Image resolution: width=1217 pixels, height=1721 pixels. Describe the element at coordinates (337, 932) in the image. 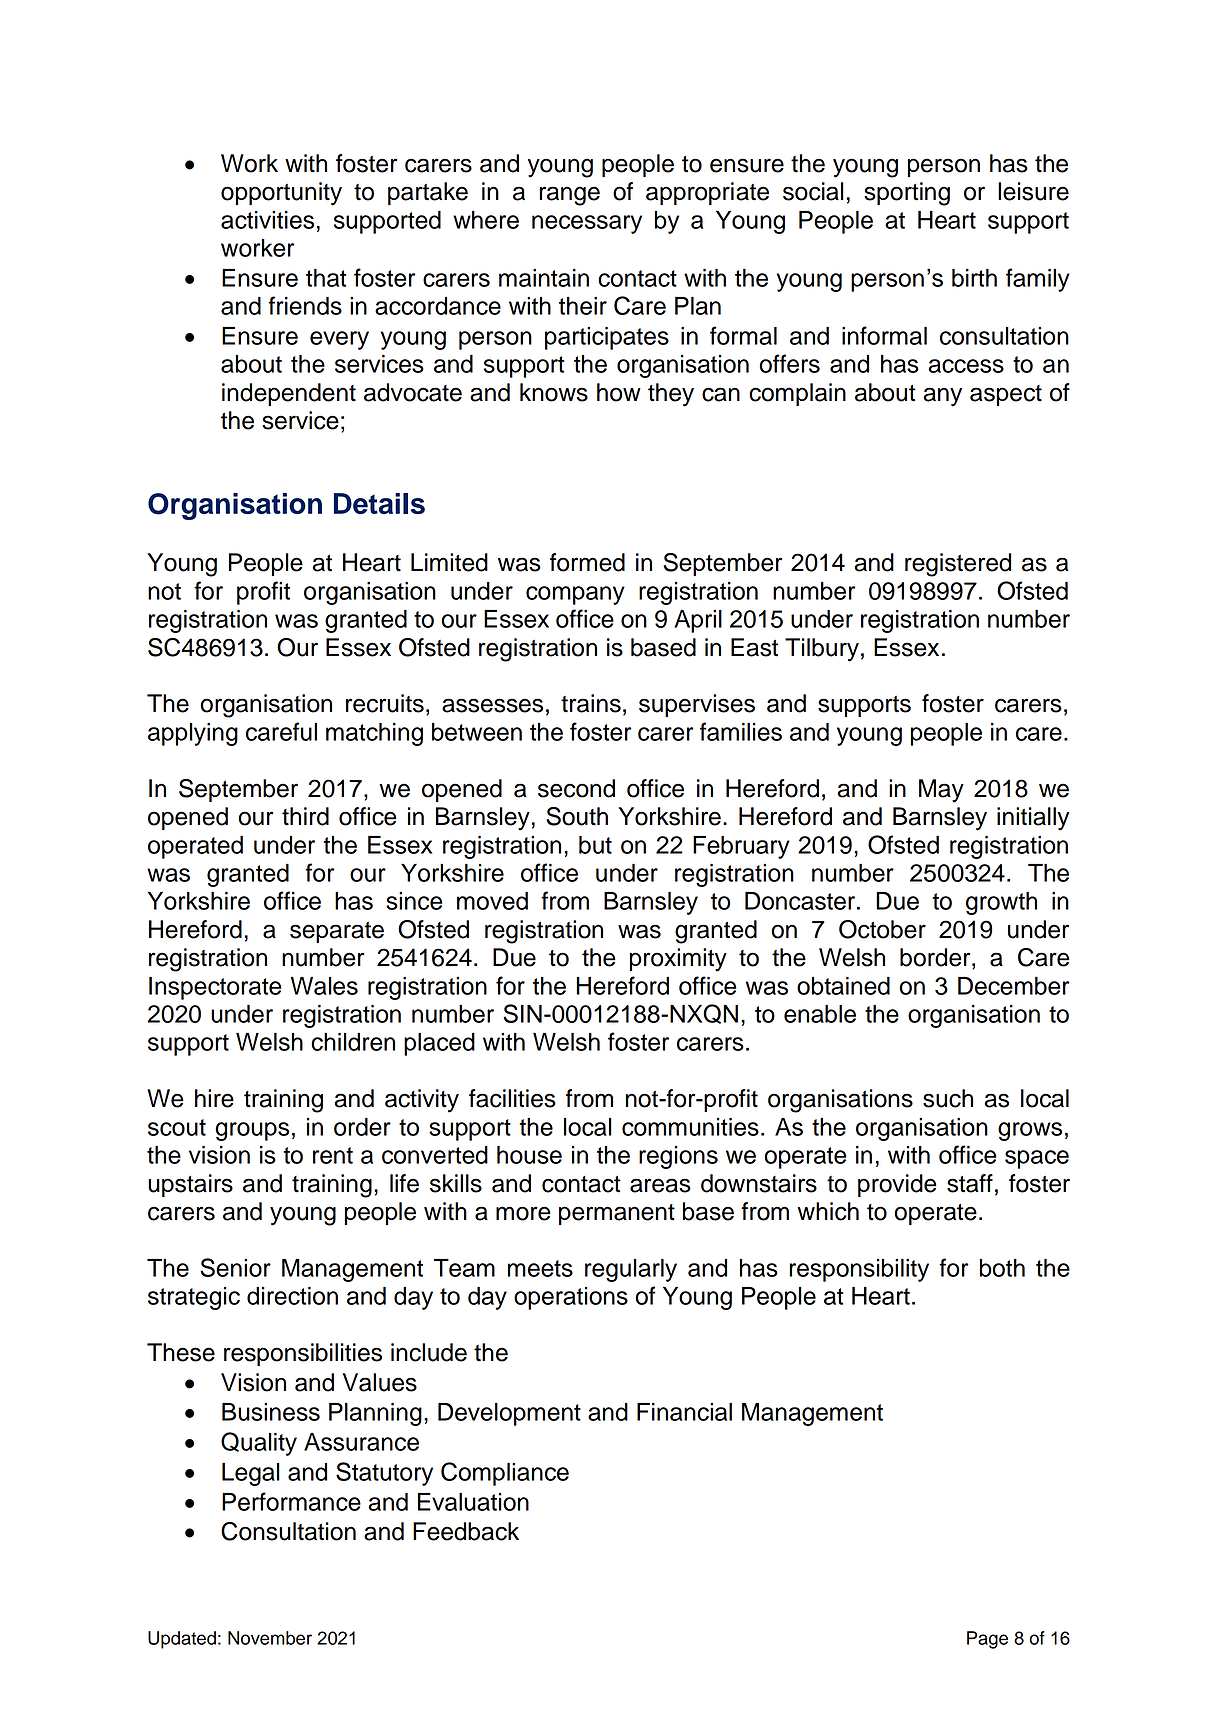

I see `separate` at that location.
